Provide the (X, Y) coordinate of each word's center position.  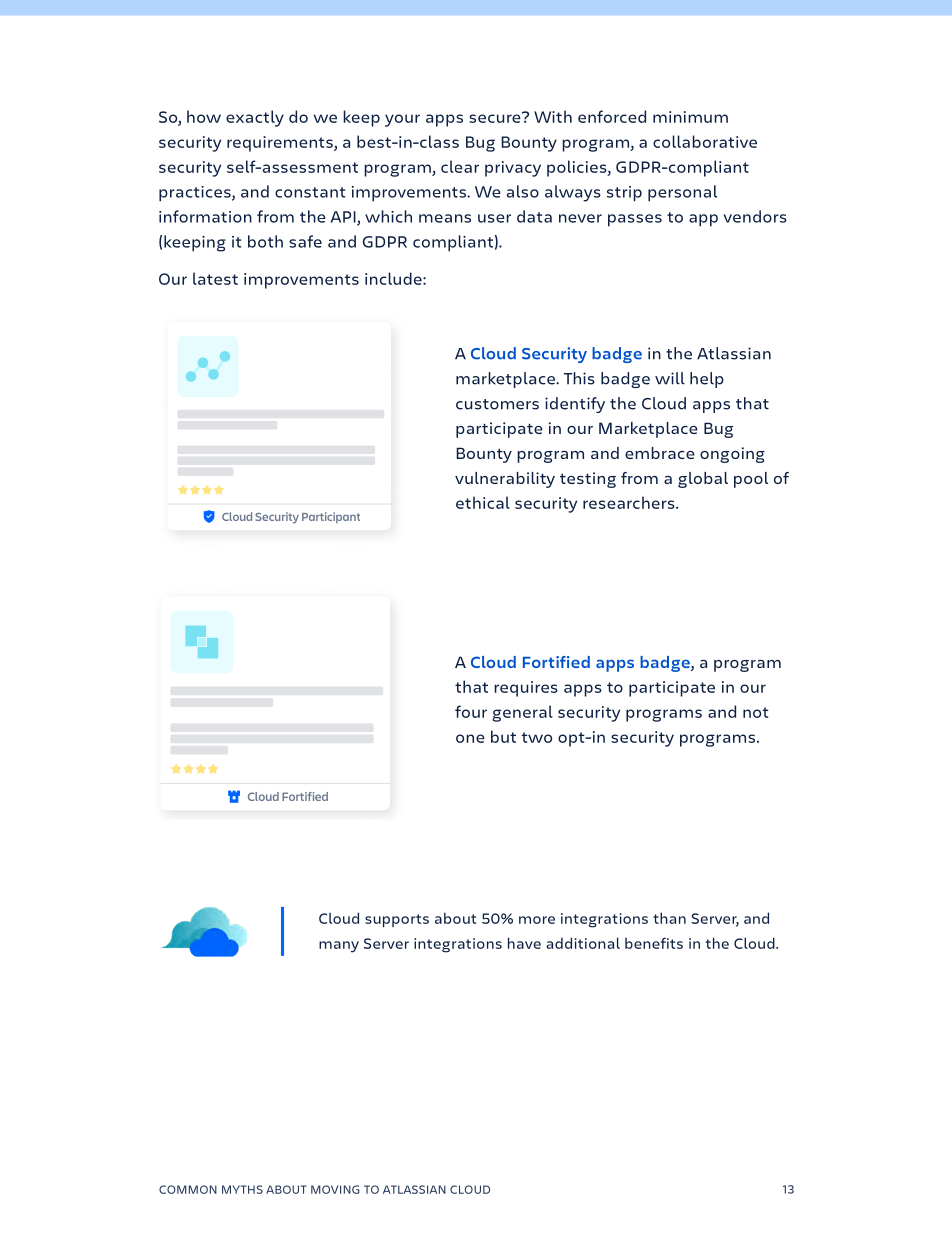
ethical (483, 502)
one (470, 738)
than (669, 918)
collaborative (705, 141)
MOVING (335, 1189)
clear (460, 166)
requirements (281, 144)
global (703, 480)
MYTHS (242, 1189)
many (339, 947)
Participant (331, 517)
